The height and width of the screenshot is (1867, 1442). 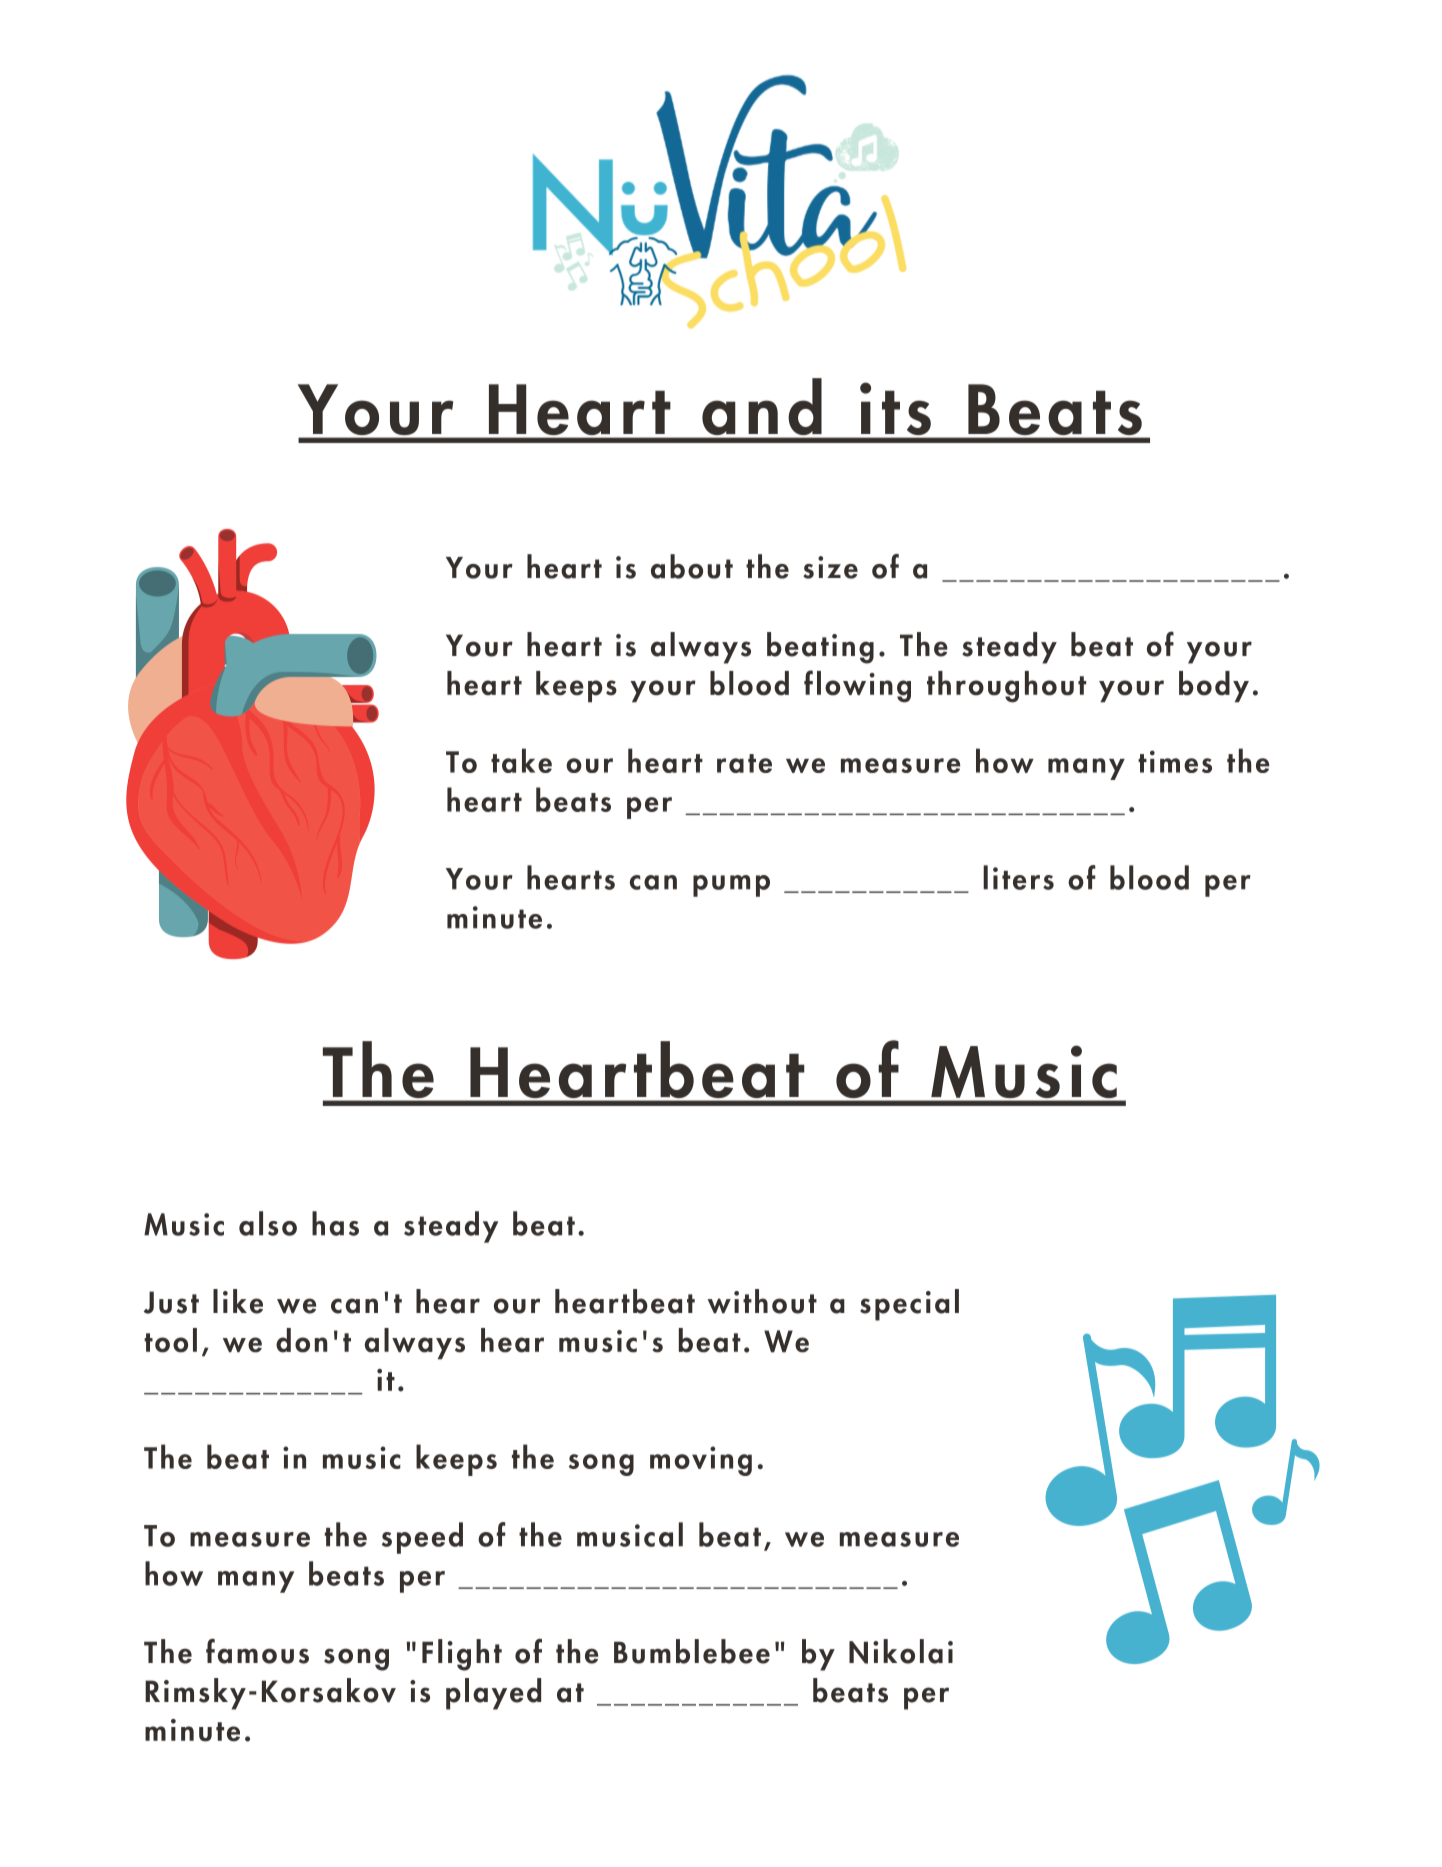 What do you see at coordinates (762, 1301) in the screenshot?
I see `without` at bounding box center [762, 1301].
